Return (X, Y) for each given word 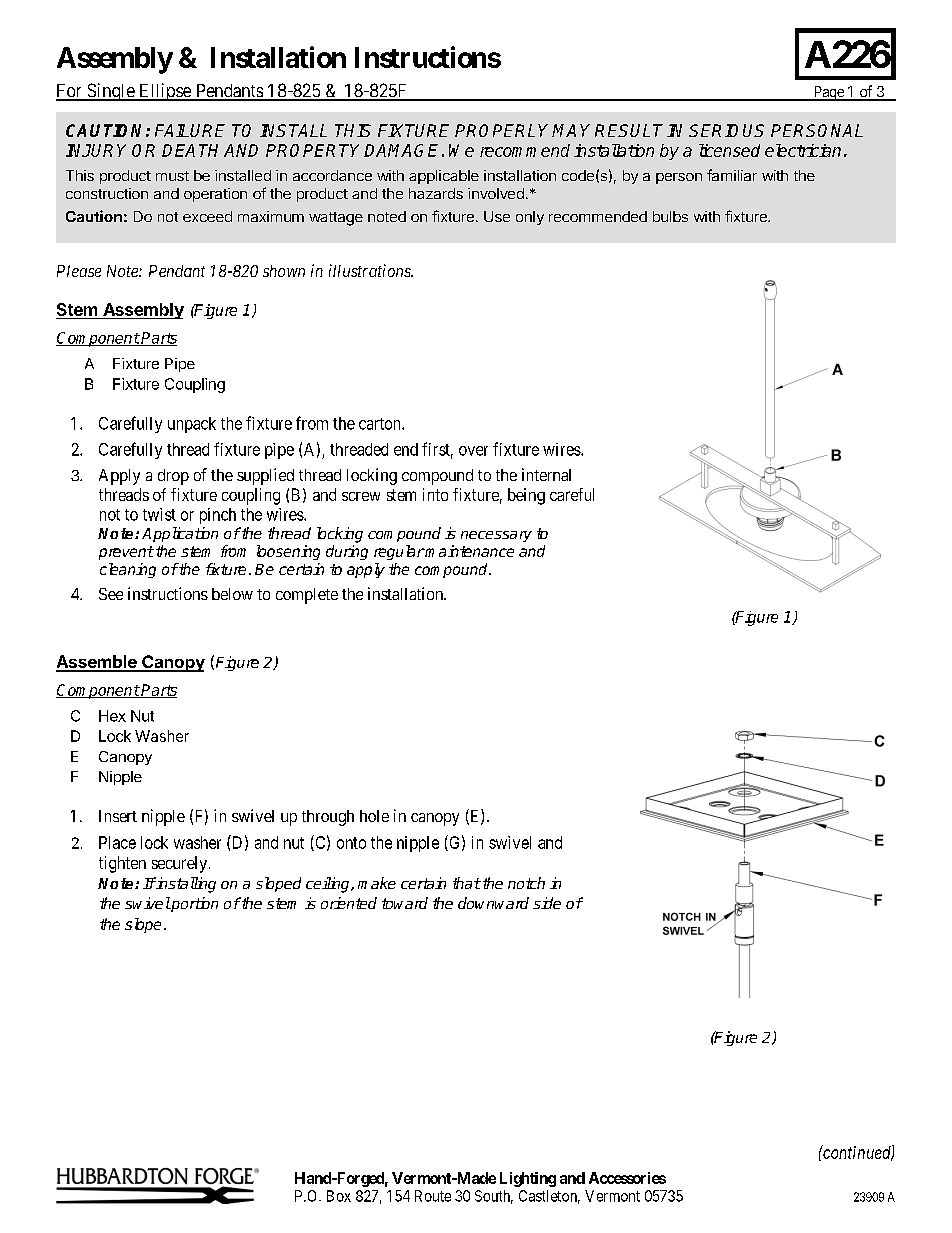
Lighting (528, 1179)
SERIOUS (726, 130)
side (547, 903)
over (473, 451)
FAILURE (190, 130)
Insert (118, 816)
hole (374, 816)
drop (173, 477)
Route (433, 1196)
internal (546, 474)
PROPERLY (504, 130)
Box (339, 1196)
